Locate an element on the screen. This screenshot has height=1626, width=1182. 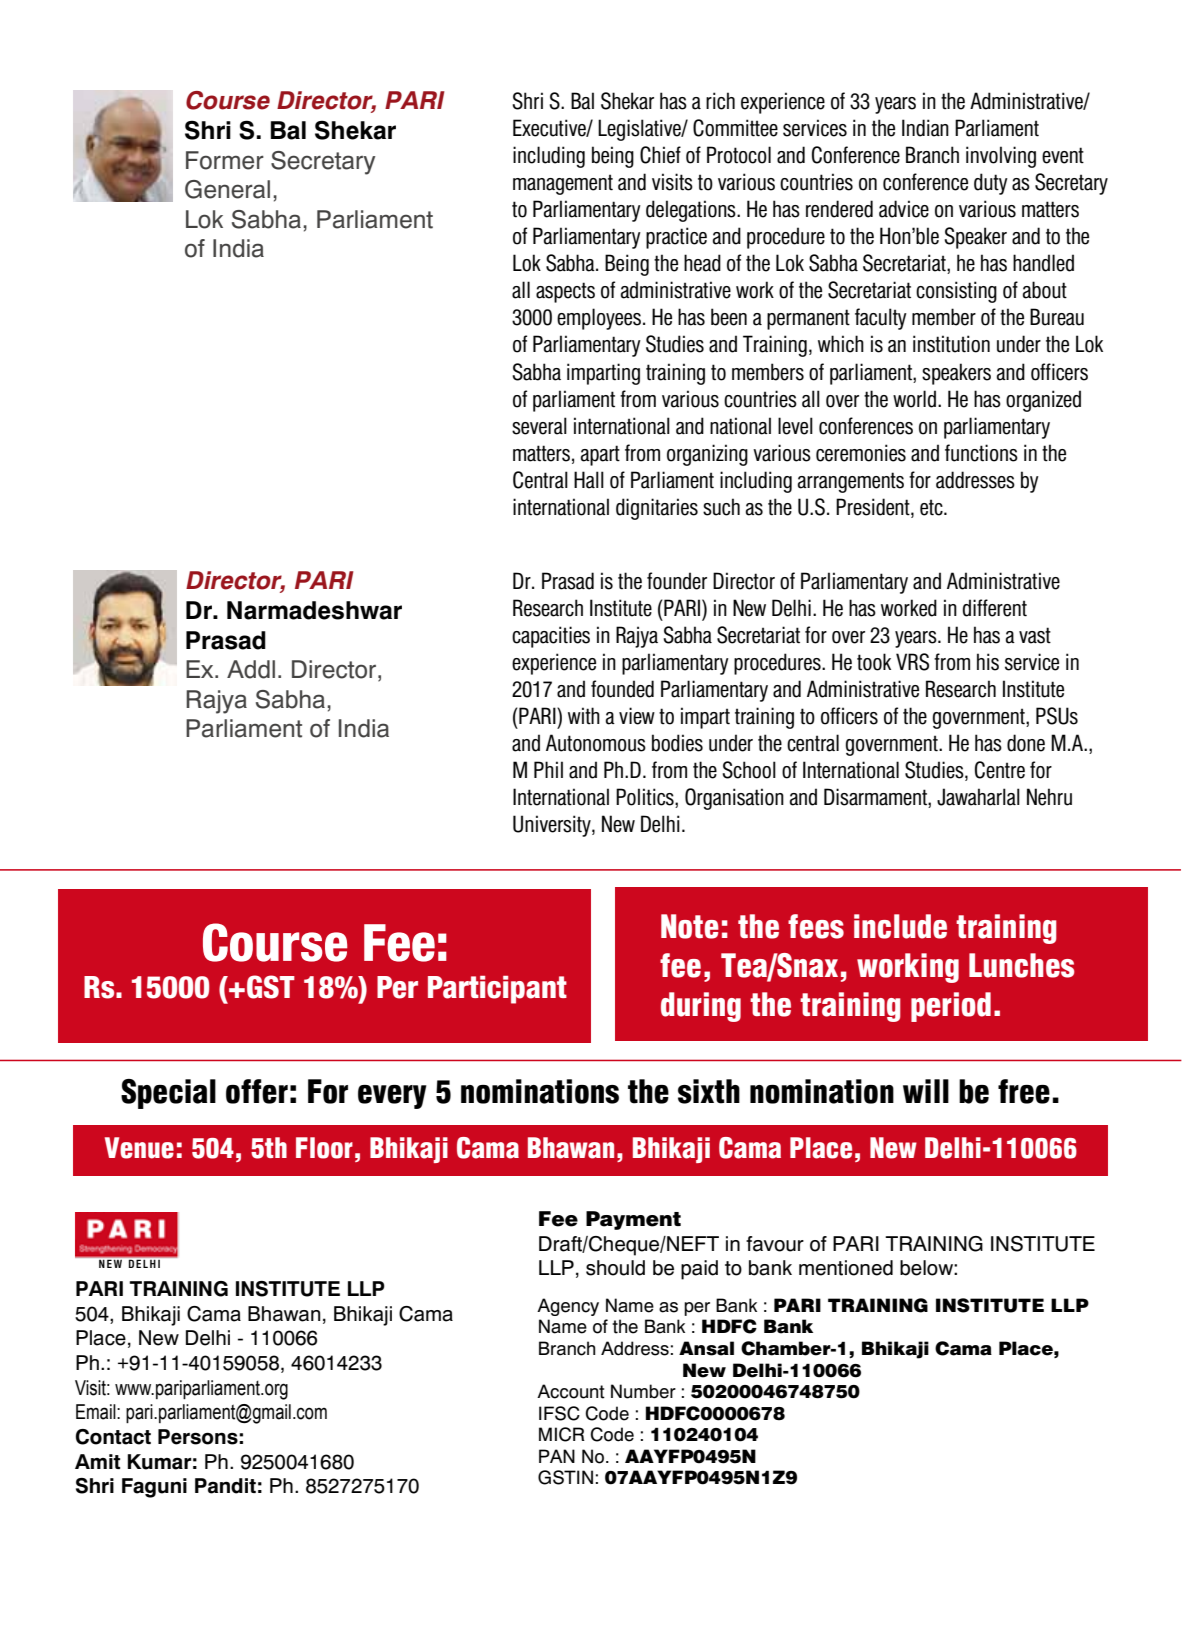
offer is located at coordinates (257, 1091).
